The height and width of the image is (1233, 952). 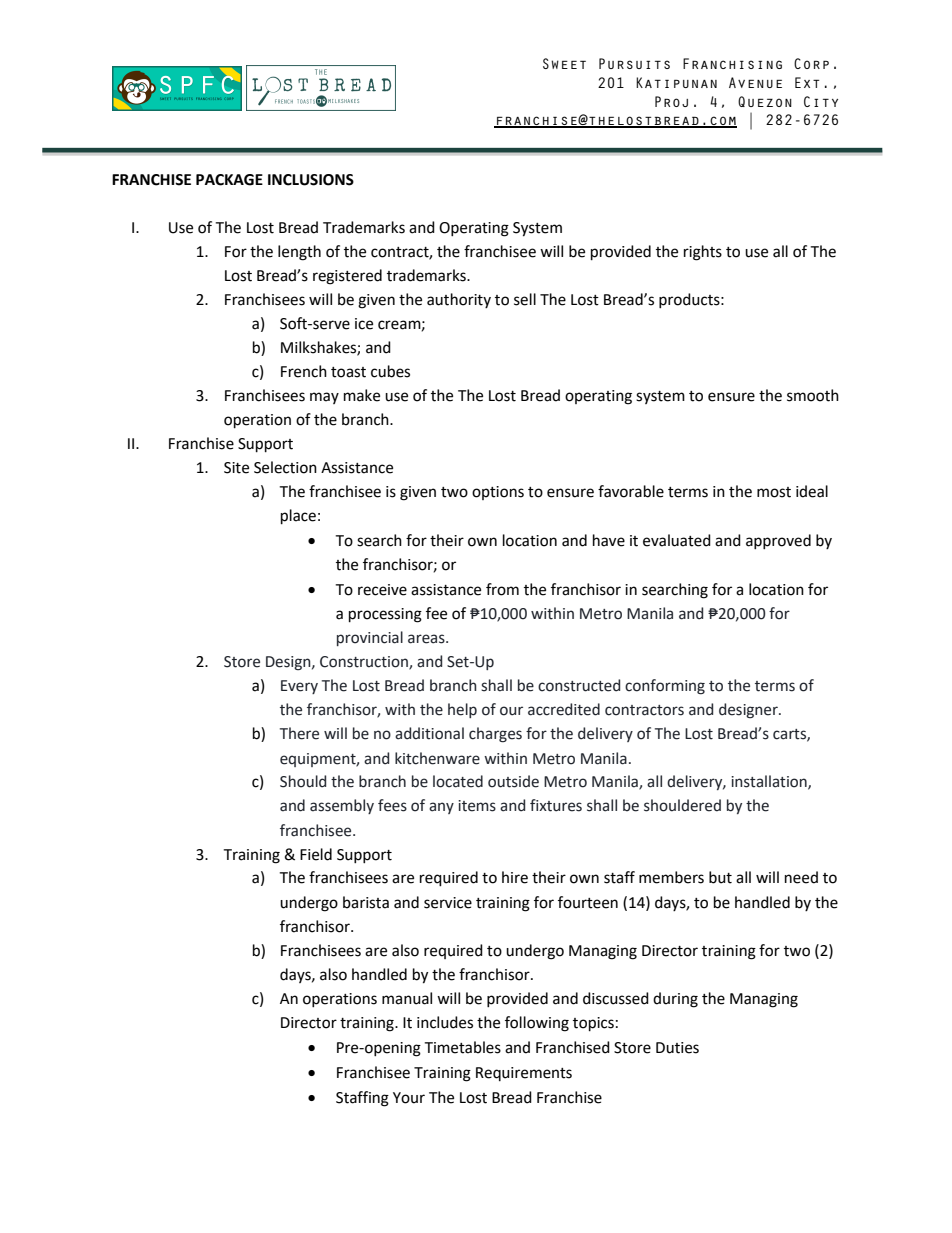 What do you see at coordinates (311, 180) in the image?
I see `INCLUSIONS` at bounding box center [311, 180].
